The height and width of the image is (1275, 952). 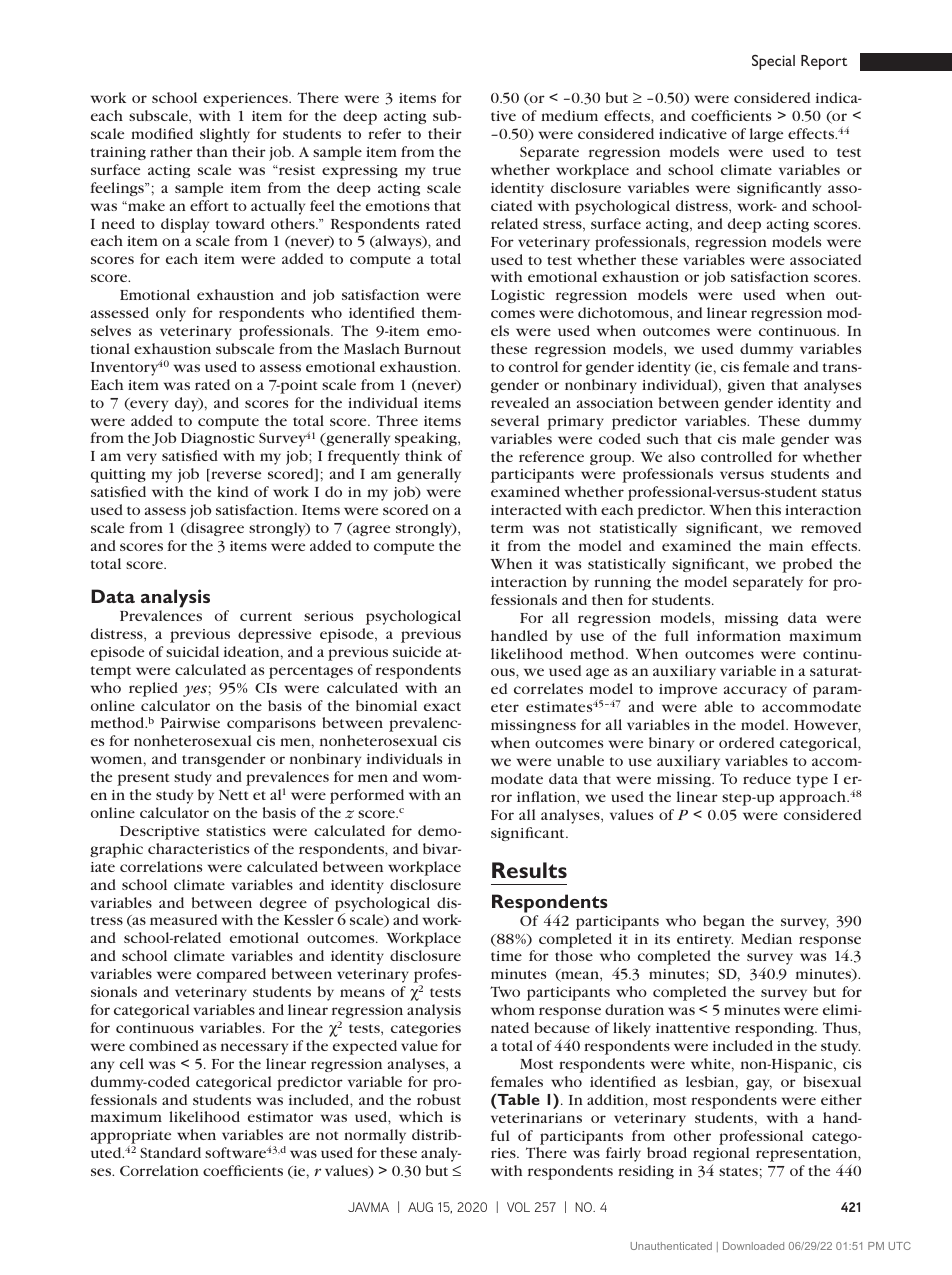 What do you see at coordinates (766, 135) in the image?
I see `large` at bounding box center [766, 135].
